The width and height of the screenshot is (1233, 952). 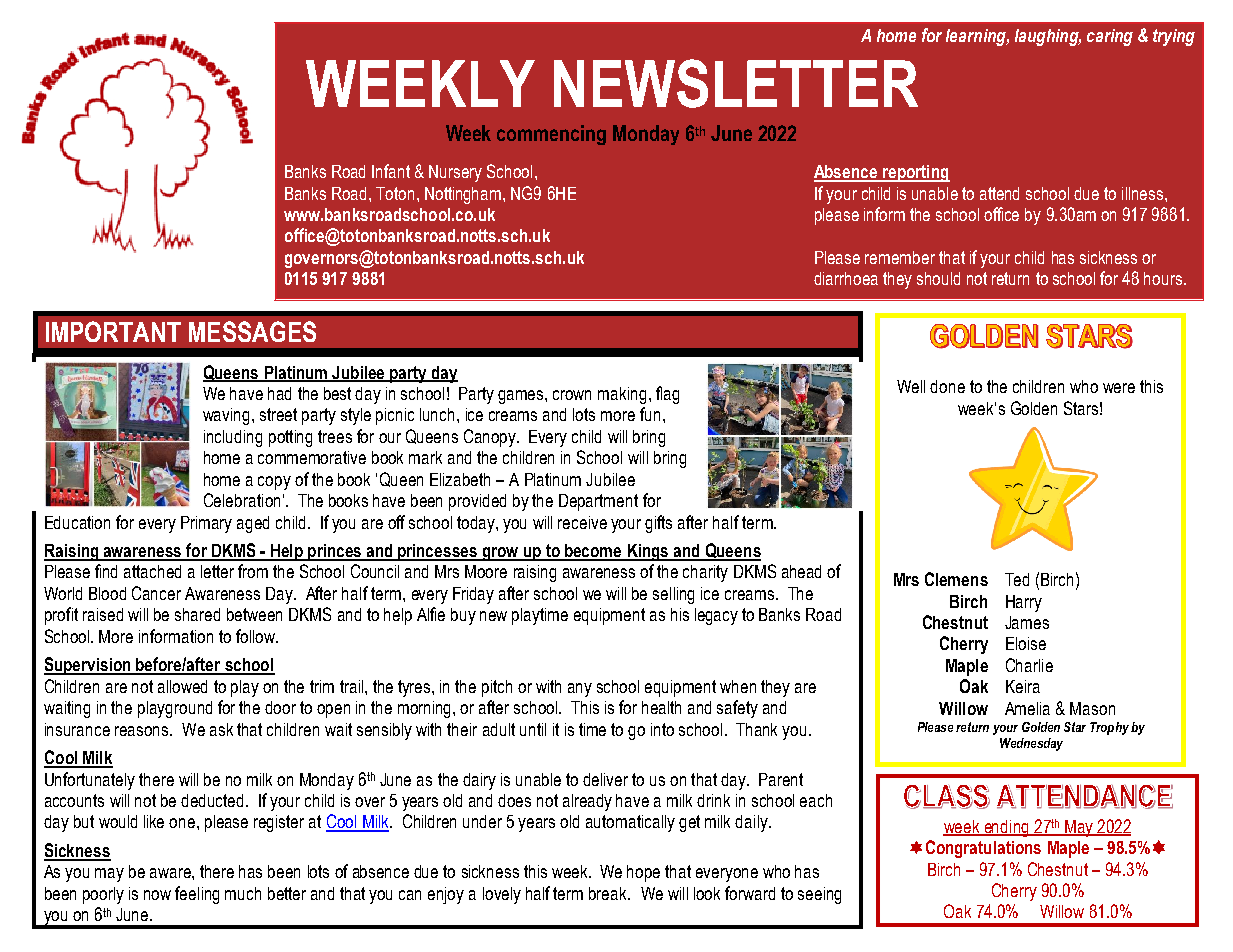 I want to click on Department, so click(x=598, y=502).
